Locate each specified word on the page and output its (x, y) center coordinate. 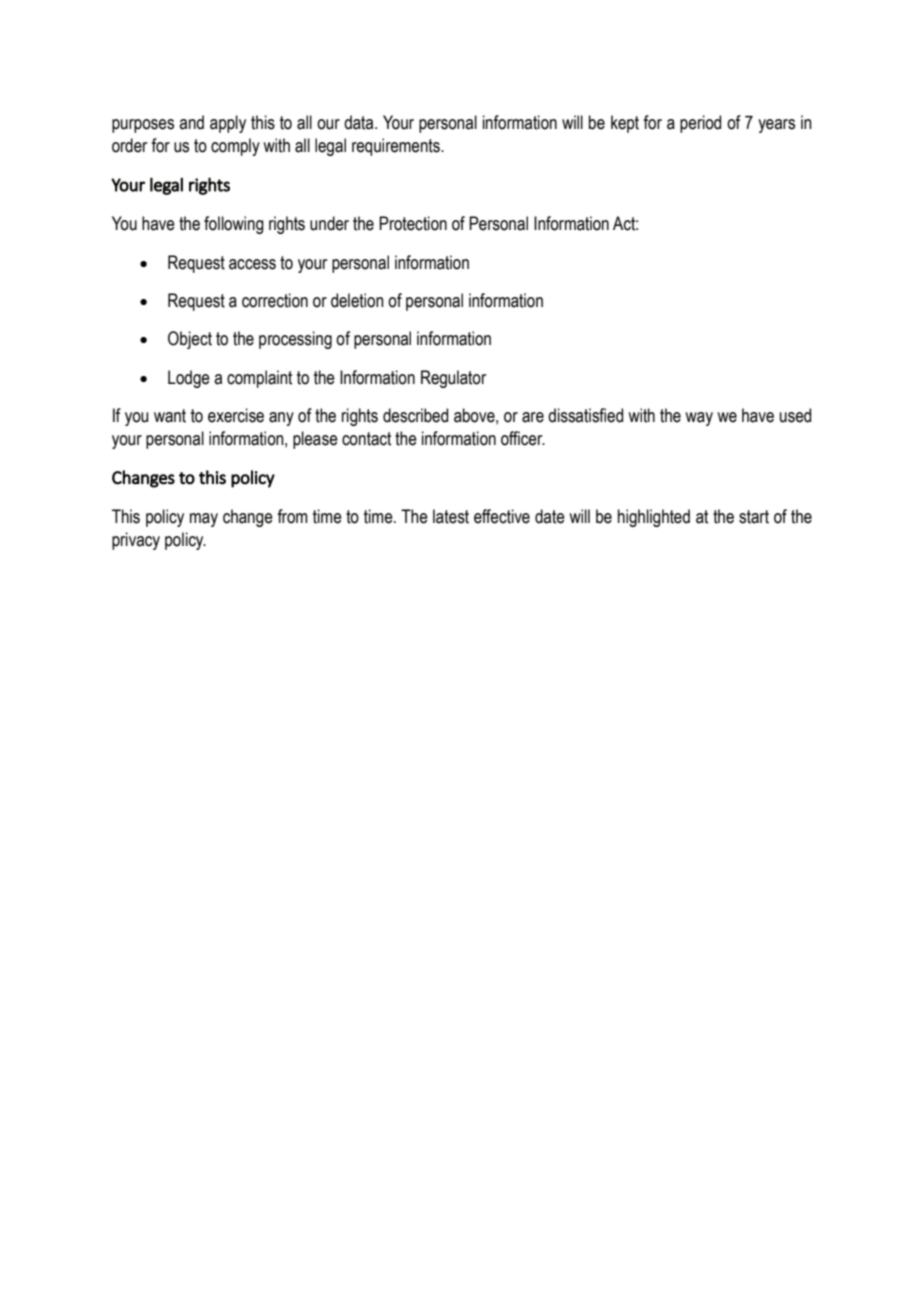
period (700, 124)
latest (451, 516)
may (204, 520)
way (699, 419)
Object (190, 340)
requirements (397, 147)
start (754, 517)
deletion (357, 300)
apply (228, 124)
